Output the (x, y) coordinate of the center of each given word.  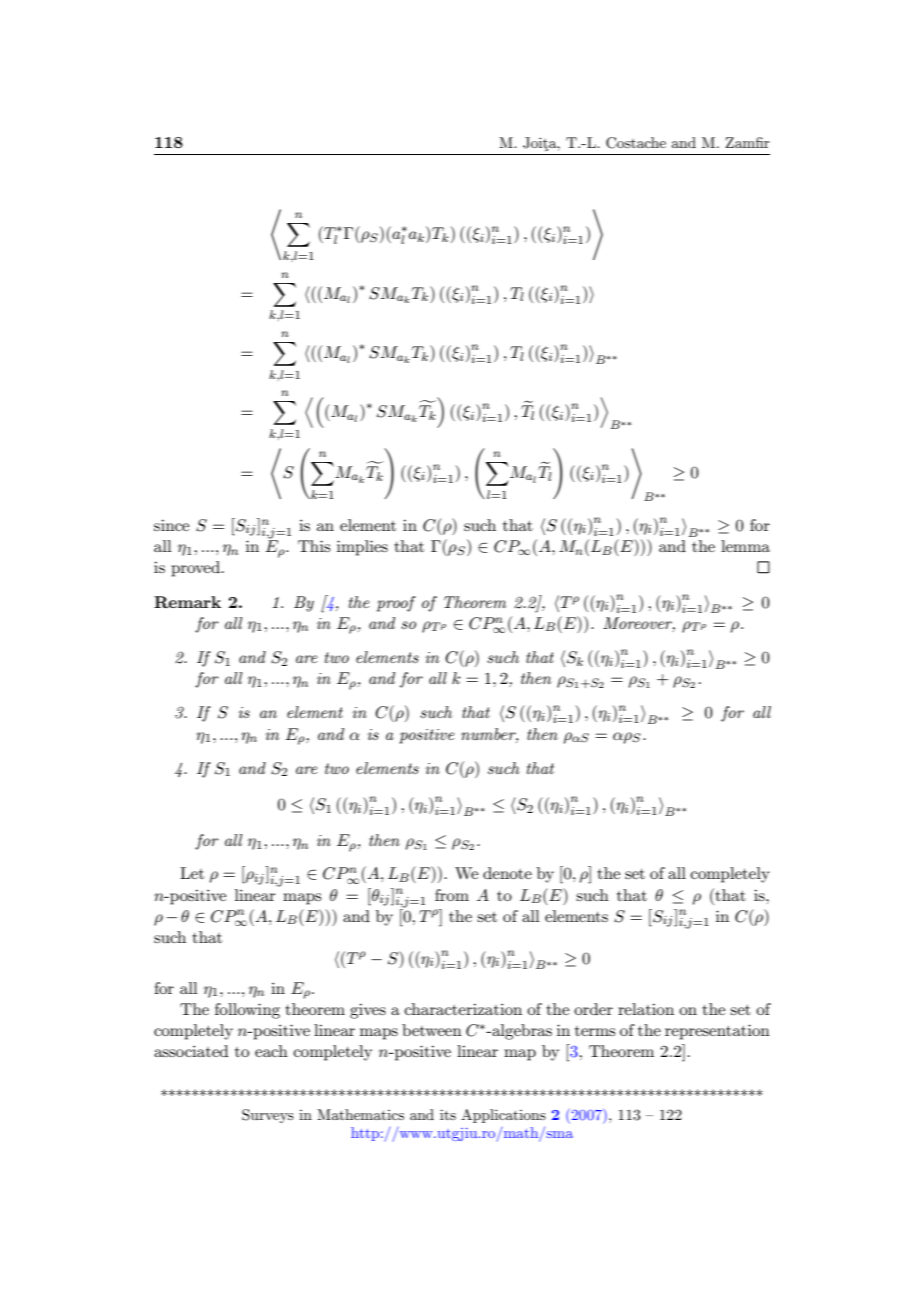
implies (362, 548)
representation (717, 1032)
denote (507, 873)
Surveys (268, 1116)
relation (646, 1009)
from (452, 895)
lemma (745, 546)
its (448, 1114)
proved (195, 569)
